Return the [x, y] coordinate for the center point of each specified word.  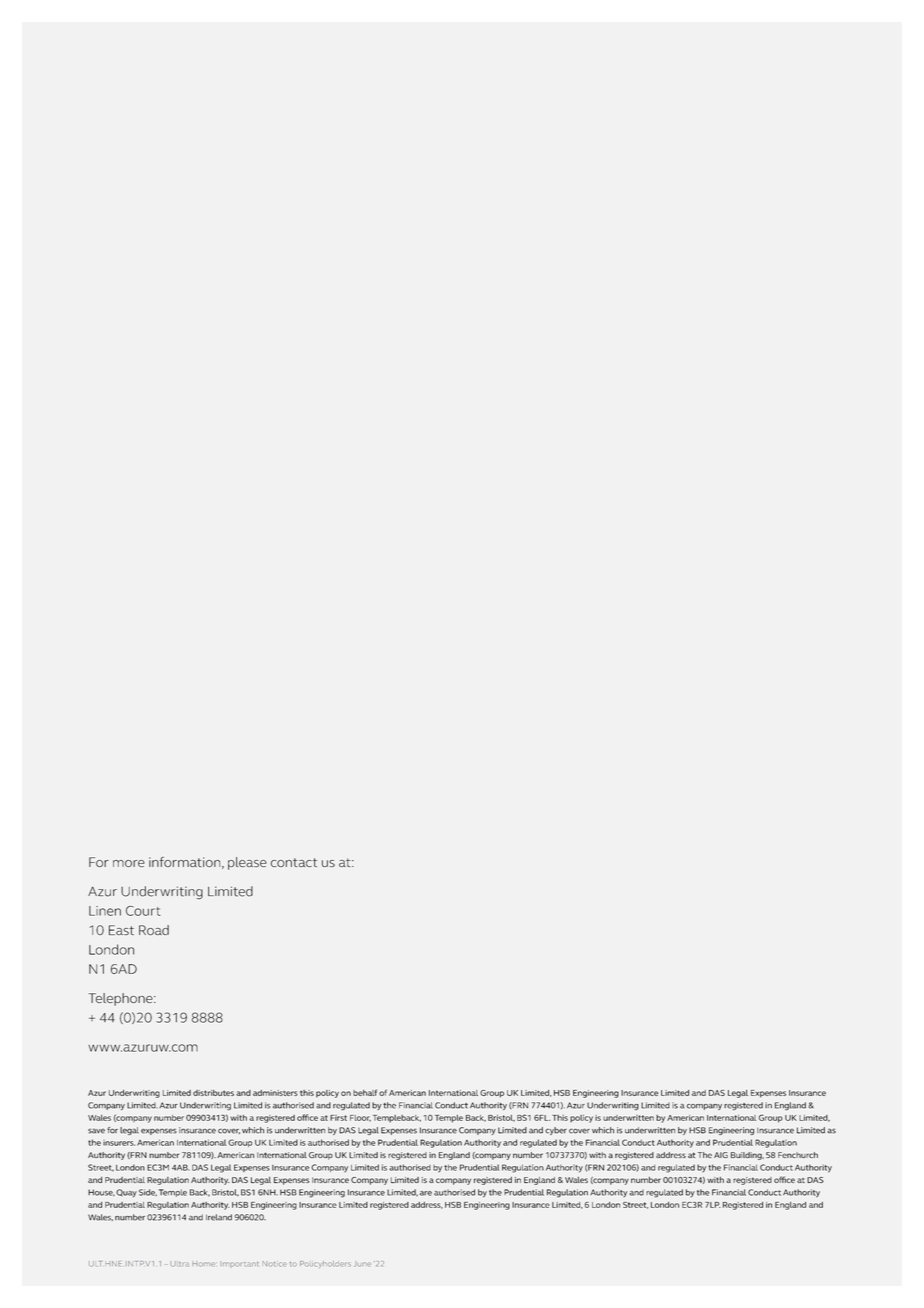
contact [294, 862]
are [426, 1193]
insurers [119, 1143]
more [129, 863]
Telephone [121, 999]
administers [275, 1093]
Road [154, 930]
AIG [721, 1155]
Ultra [179, 1264]
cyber [556, 1131]
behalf [365, 1092]
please [247, 863]
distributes [213, 1093]
